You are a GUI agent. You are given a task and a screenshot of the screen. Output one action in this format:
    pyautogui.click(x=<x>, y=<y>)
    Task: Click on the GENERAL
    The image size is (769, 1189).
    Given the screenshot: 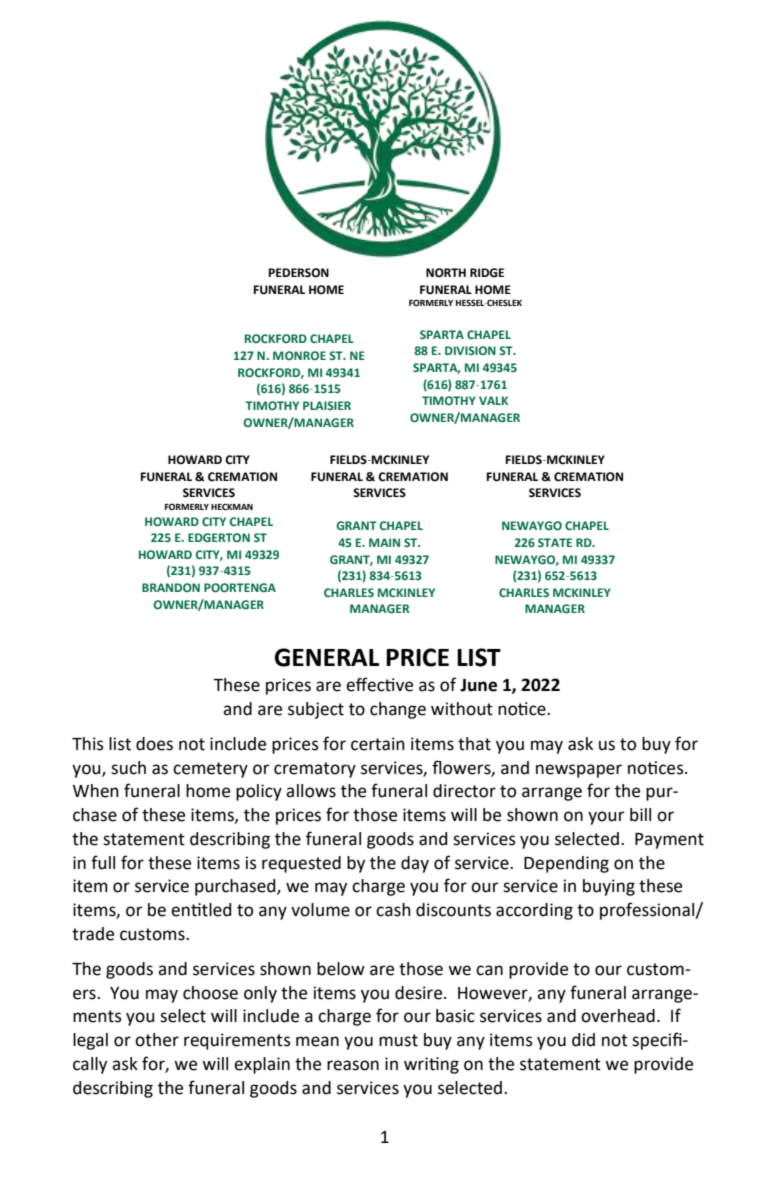 What is the action you would take?
    pyautogui.click(x=327, y=657)
